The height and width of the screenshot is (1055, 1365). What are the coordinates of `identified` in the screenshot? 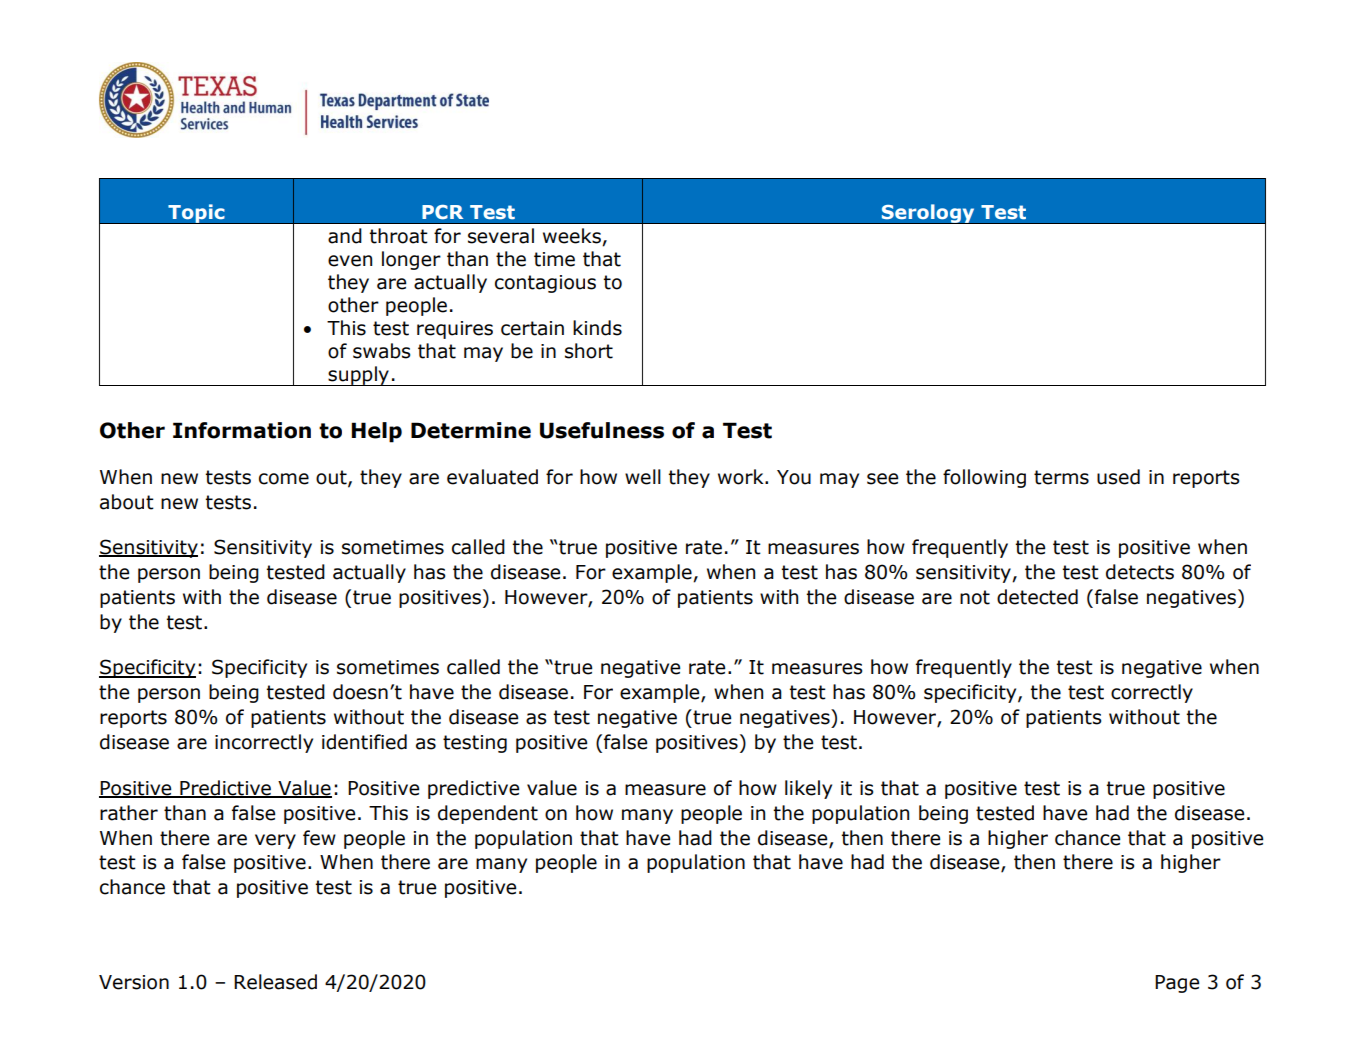 It's located at (364, 742).
